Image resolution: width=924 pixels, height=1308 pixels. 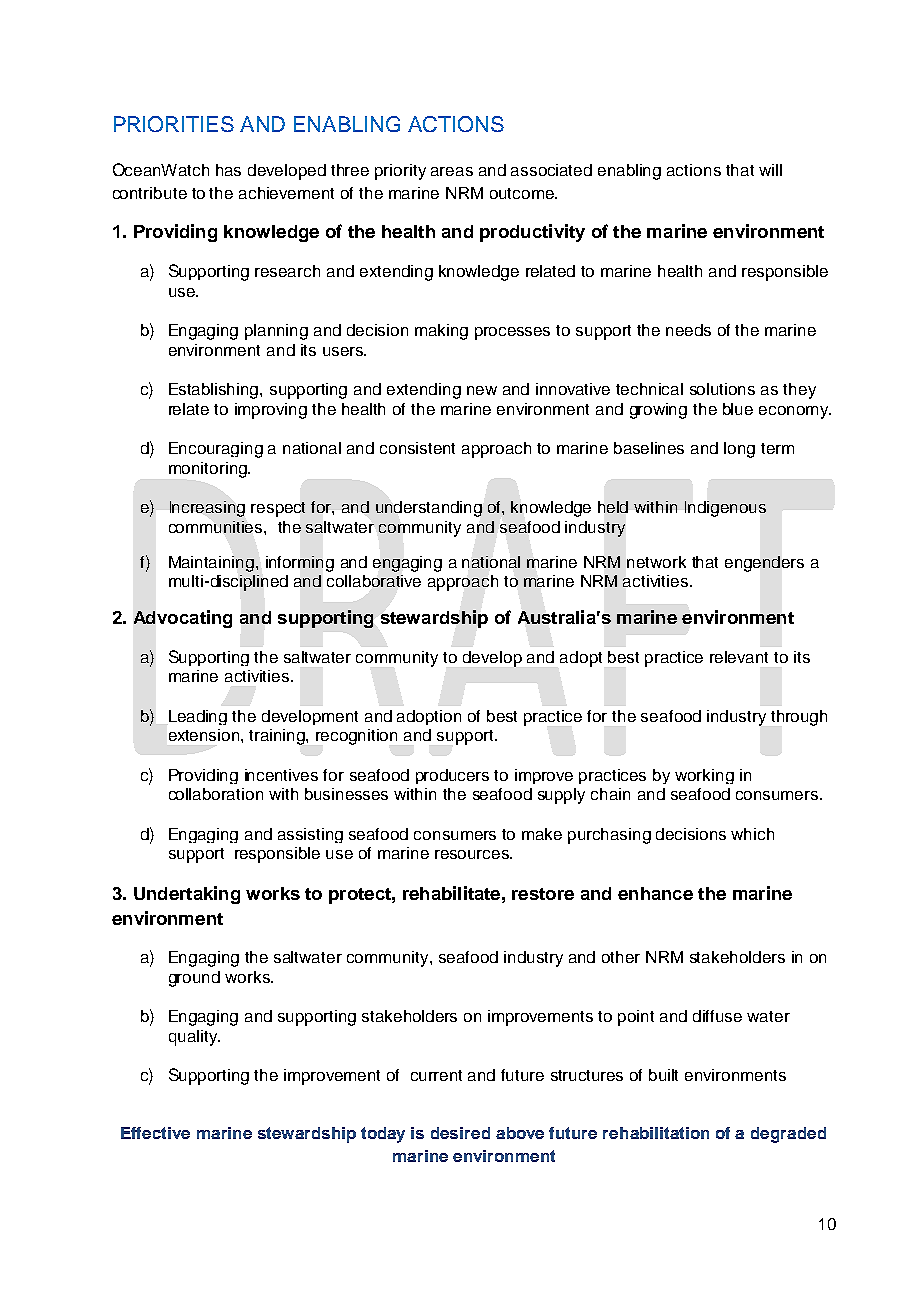 I want to click on Advocating, so click(x=183, y=619).
